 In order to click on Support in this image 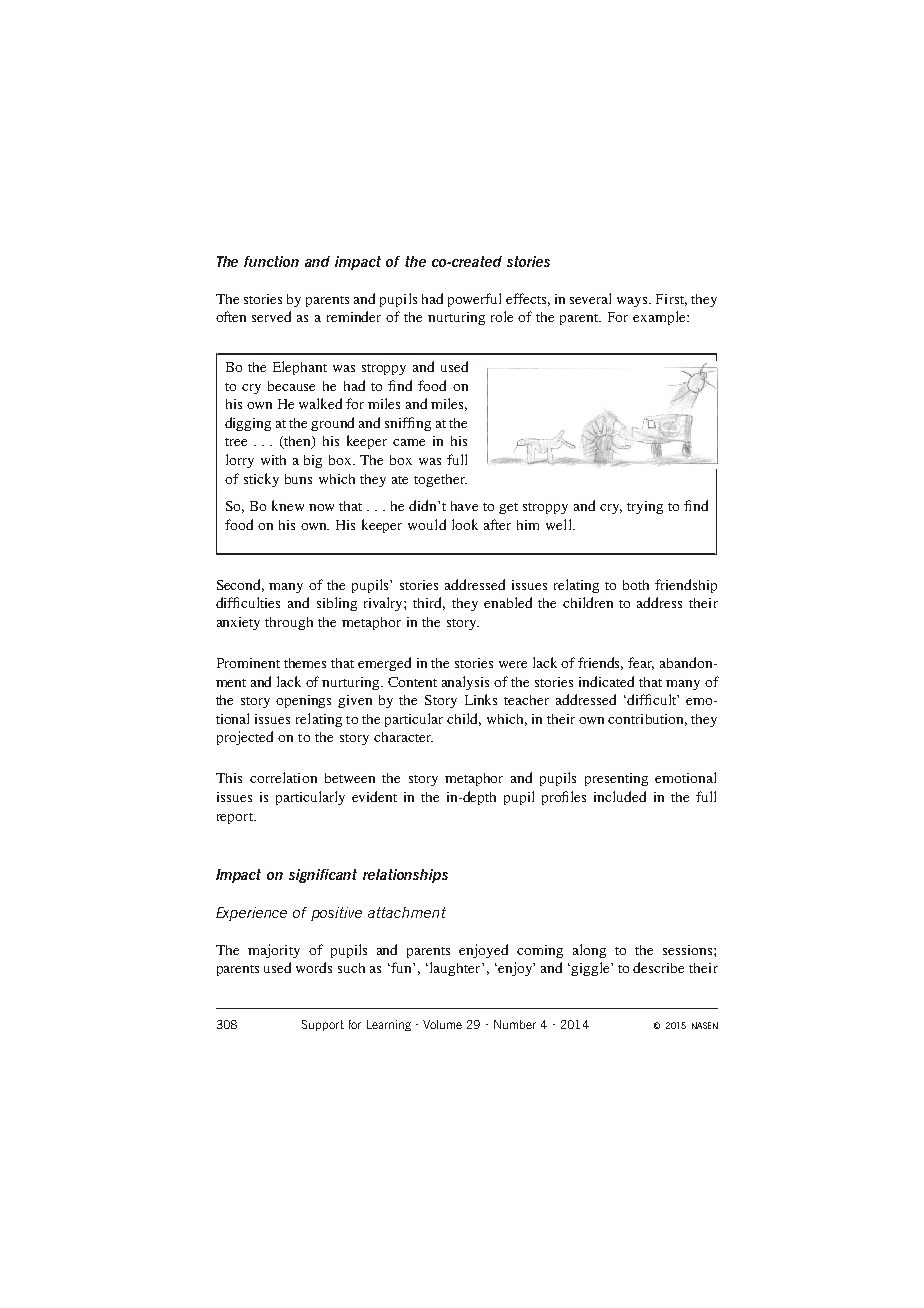, I will do `click(323, 1025)`.
